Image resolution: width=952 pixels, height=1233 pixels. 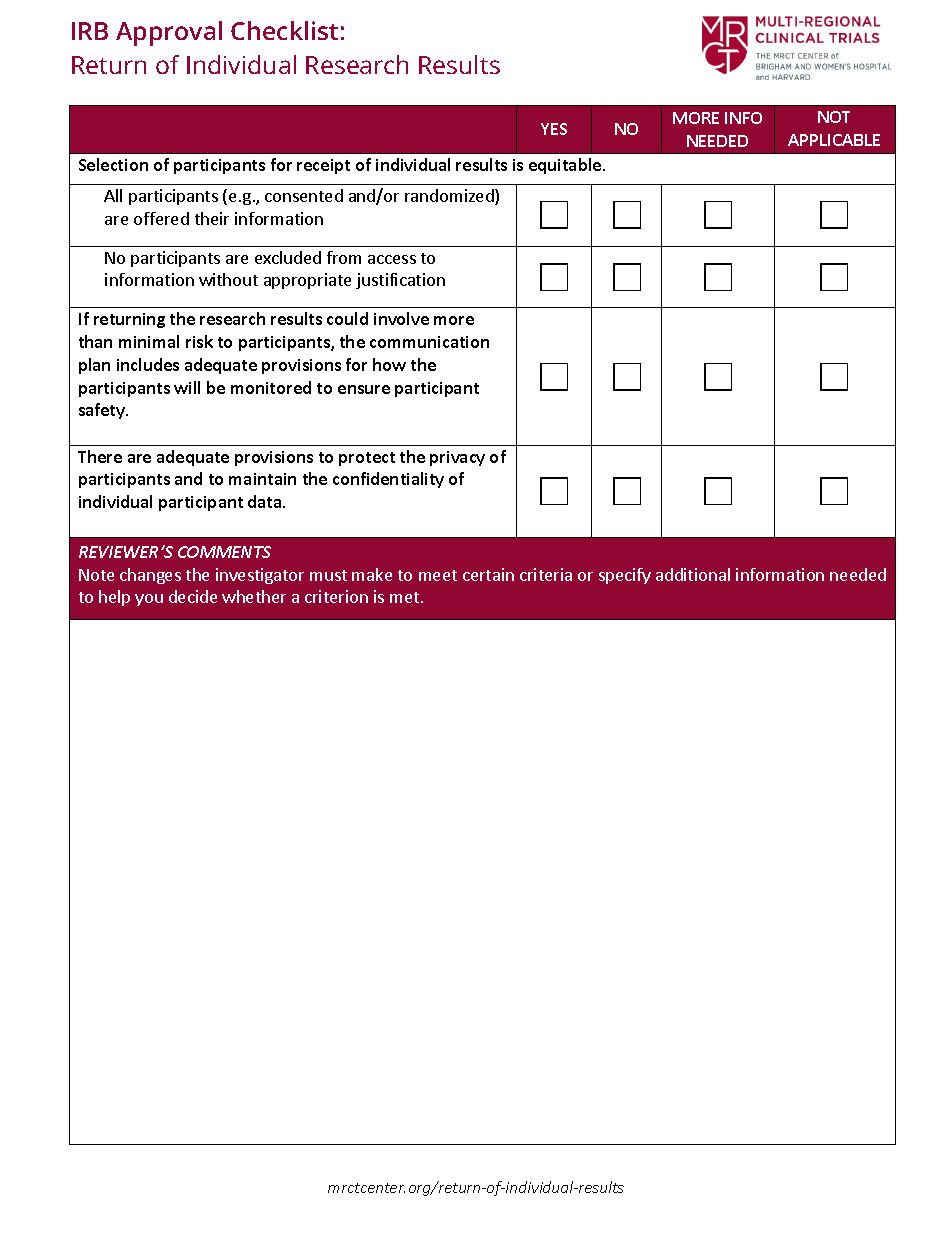 I want to click on randomized, so click(x=450, y=197).
